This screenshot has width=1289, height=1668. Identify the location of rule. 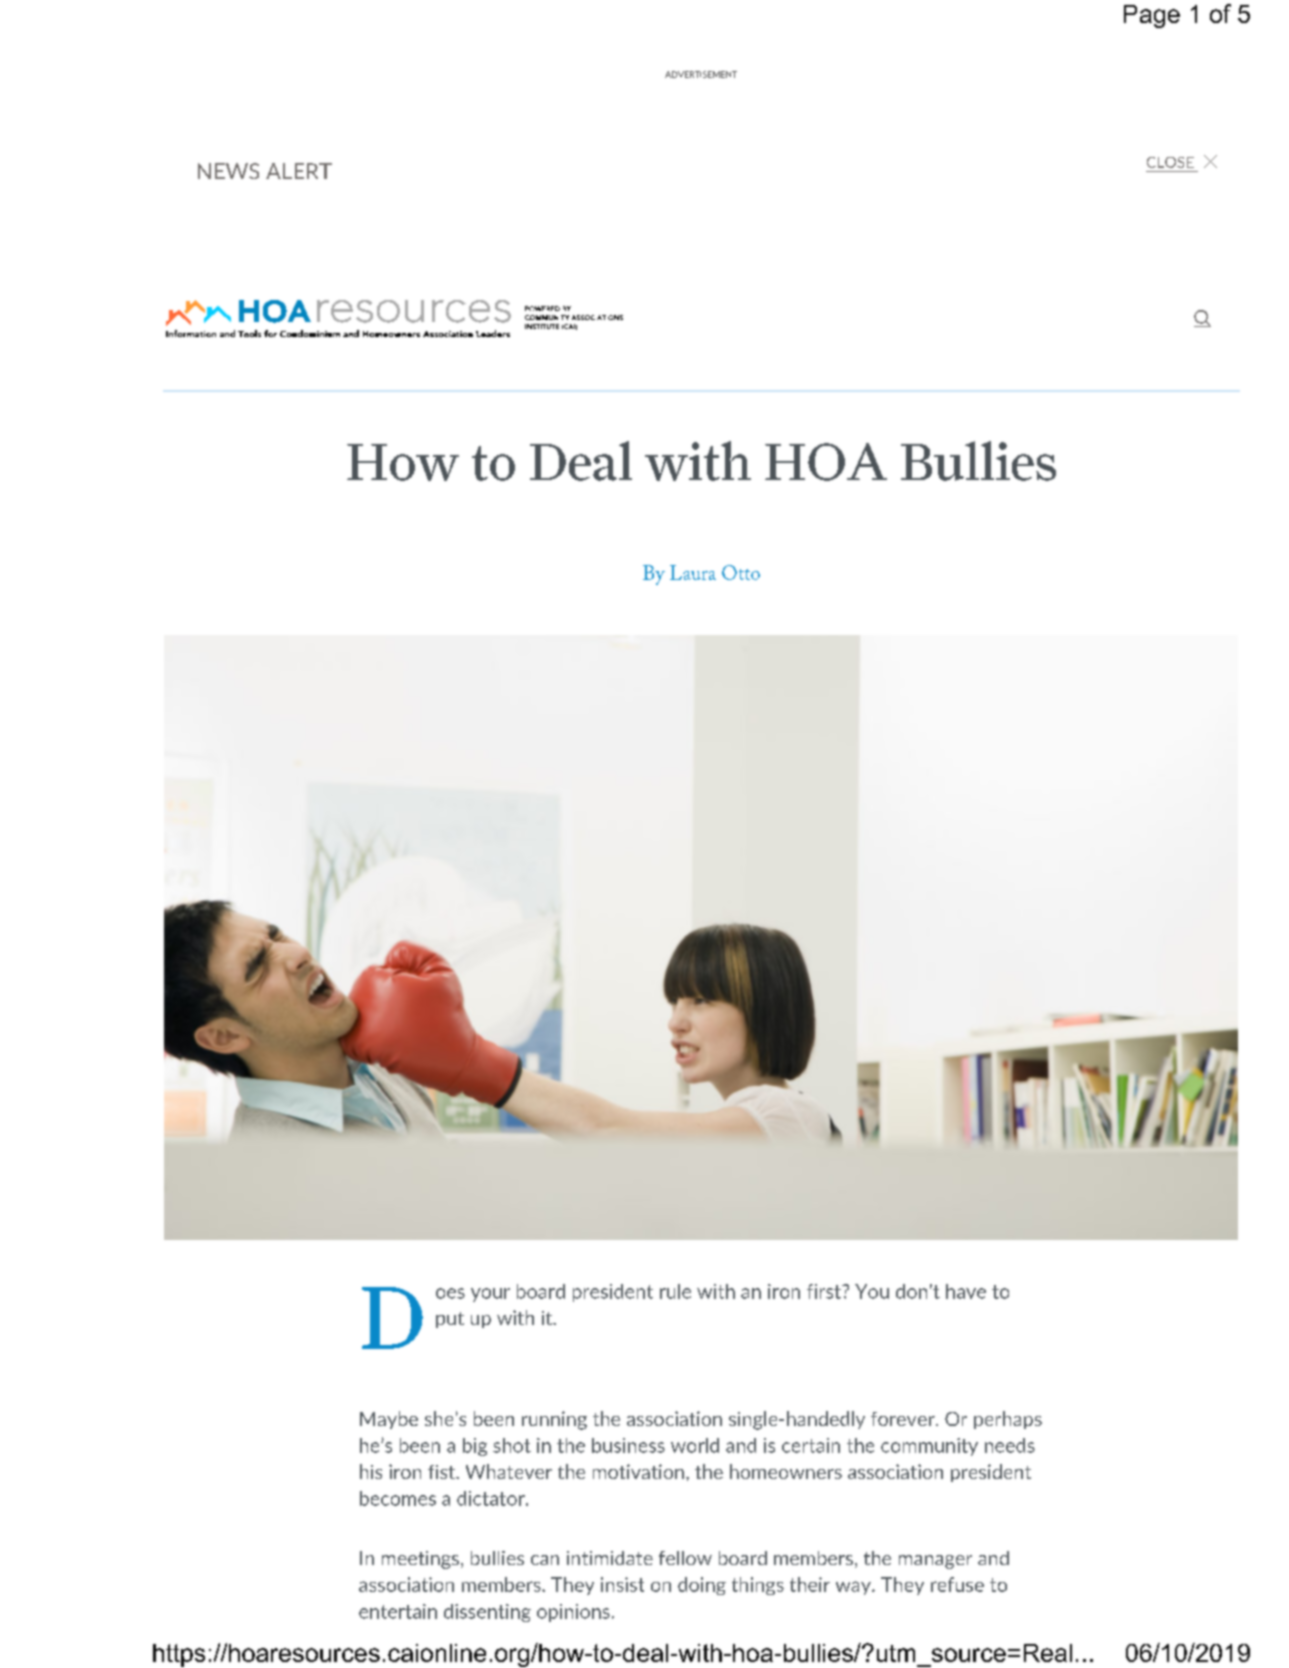
(675, 1291).
